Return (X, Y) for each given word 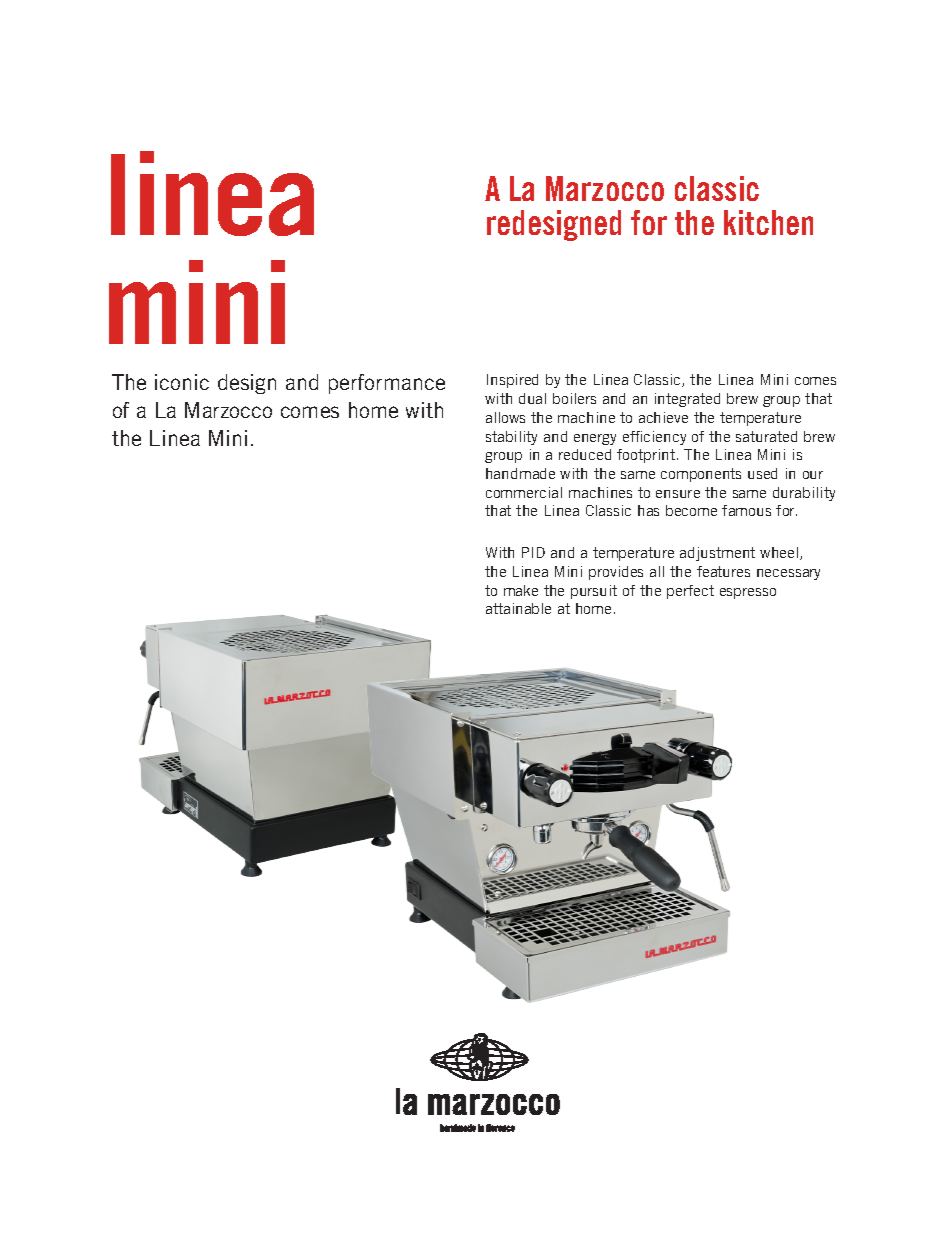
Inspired (512, 381)
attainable (518, 608)
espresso (748, 593)
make (521, 590)
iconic (182, 382)
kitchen (768, 222)
